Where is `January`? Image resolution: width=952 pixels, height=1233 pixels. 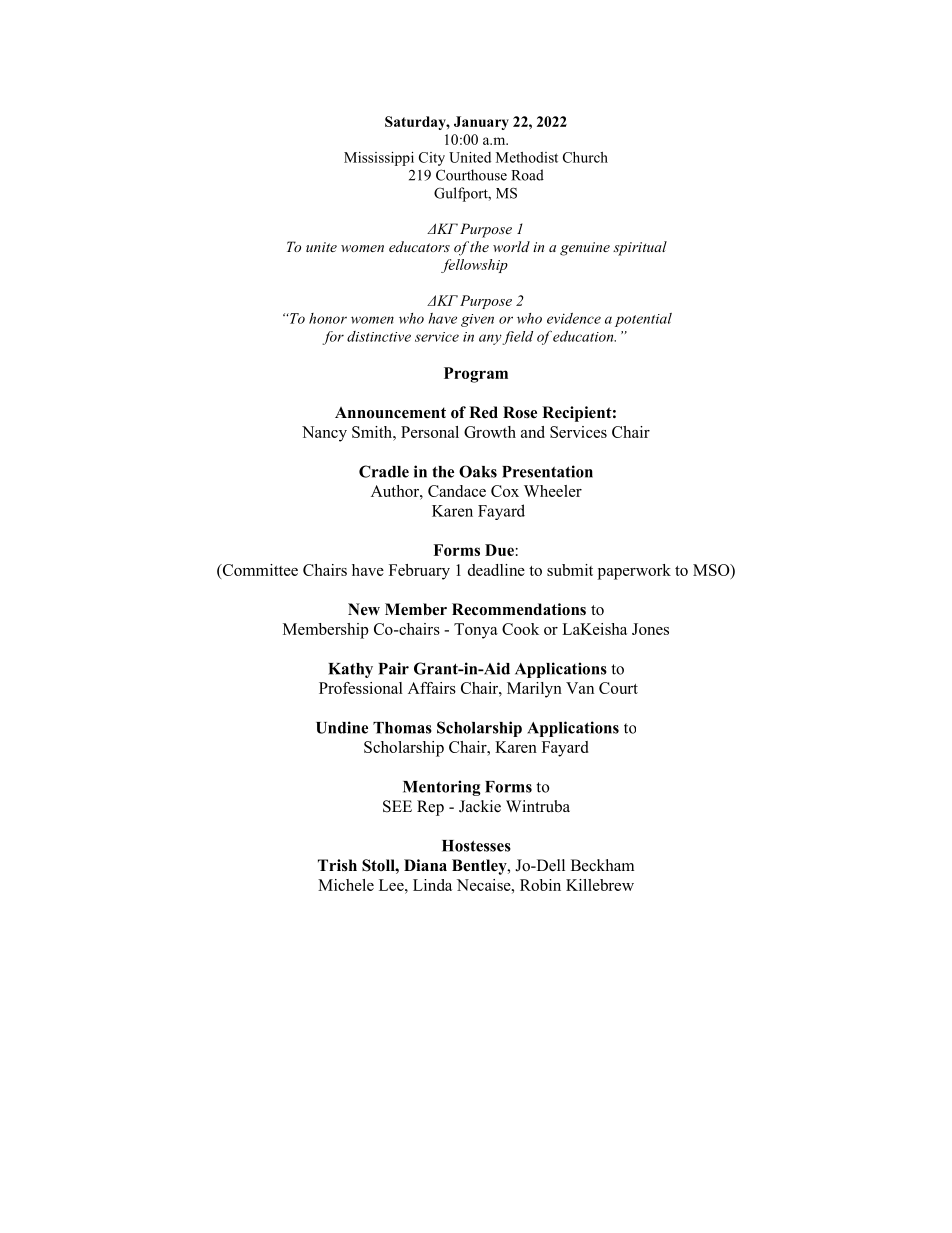 January is located at coordinates (481, 123).
